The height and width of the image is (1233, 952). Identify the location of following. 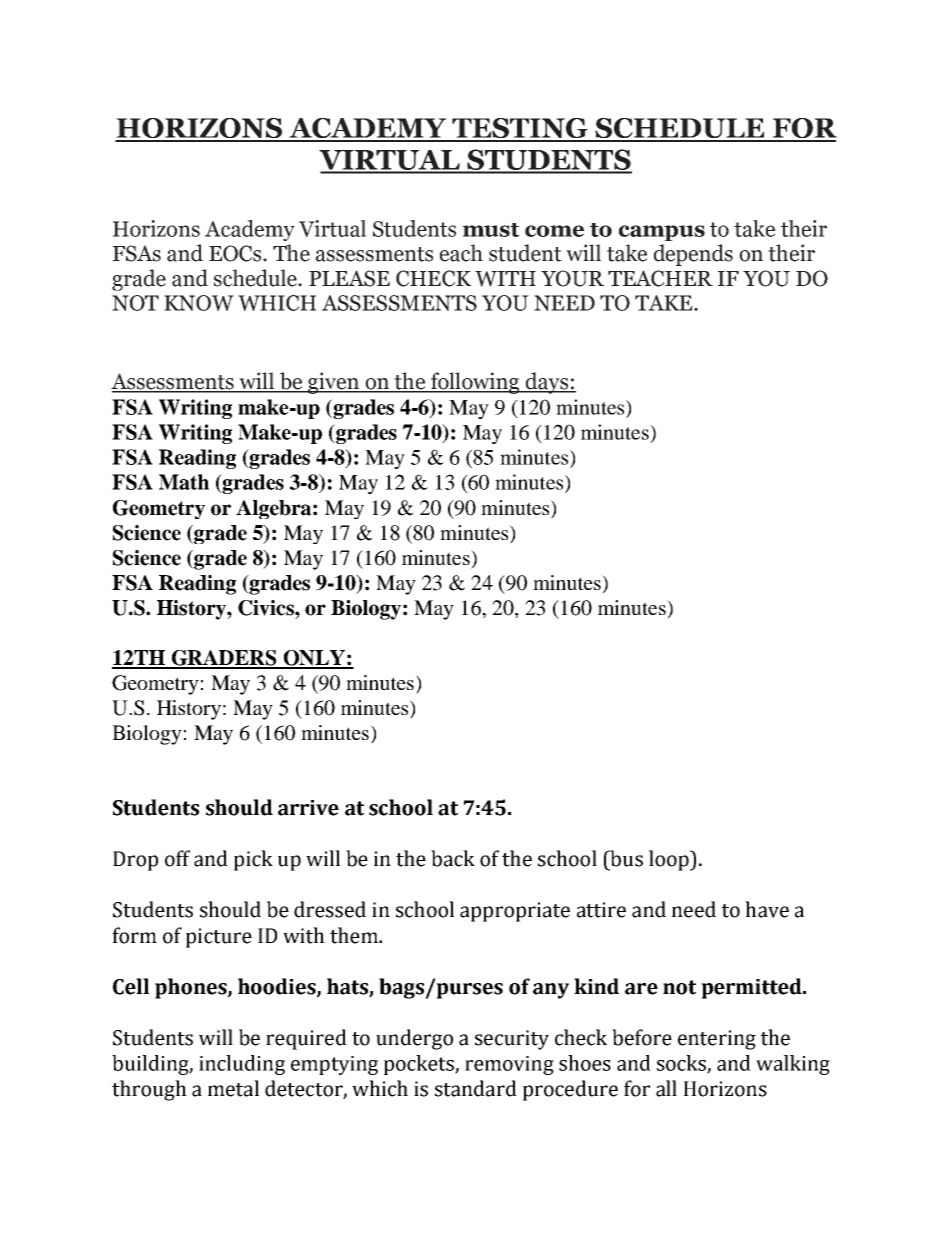
(475, 383).
